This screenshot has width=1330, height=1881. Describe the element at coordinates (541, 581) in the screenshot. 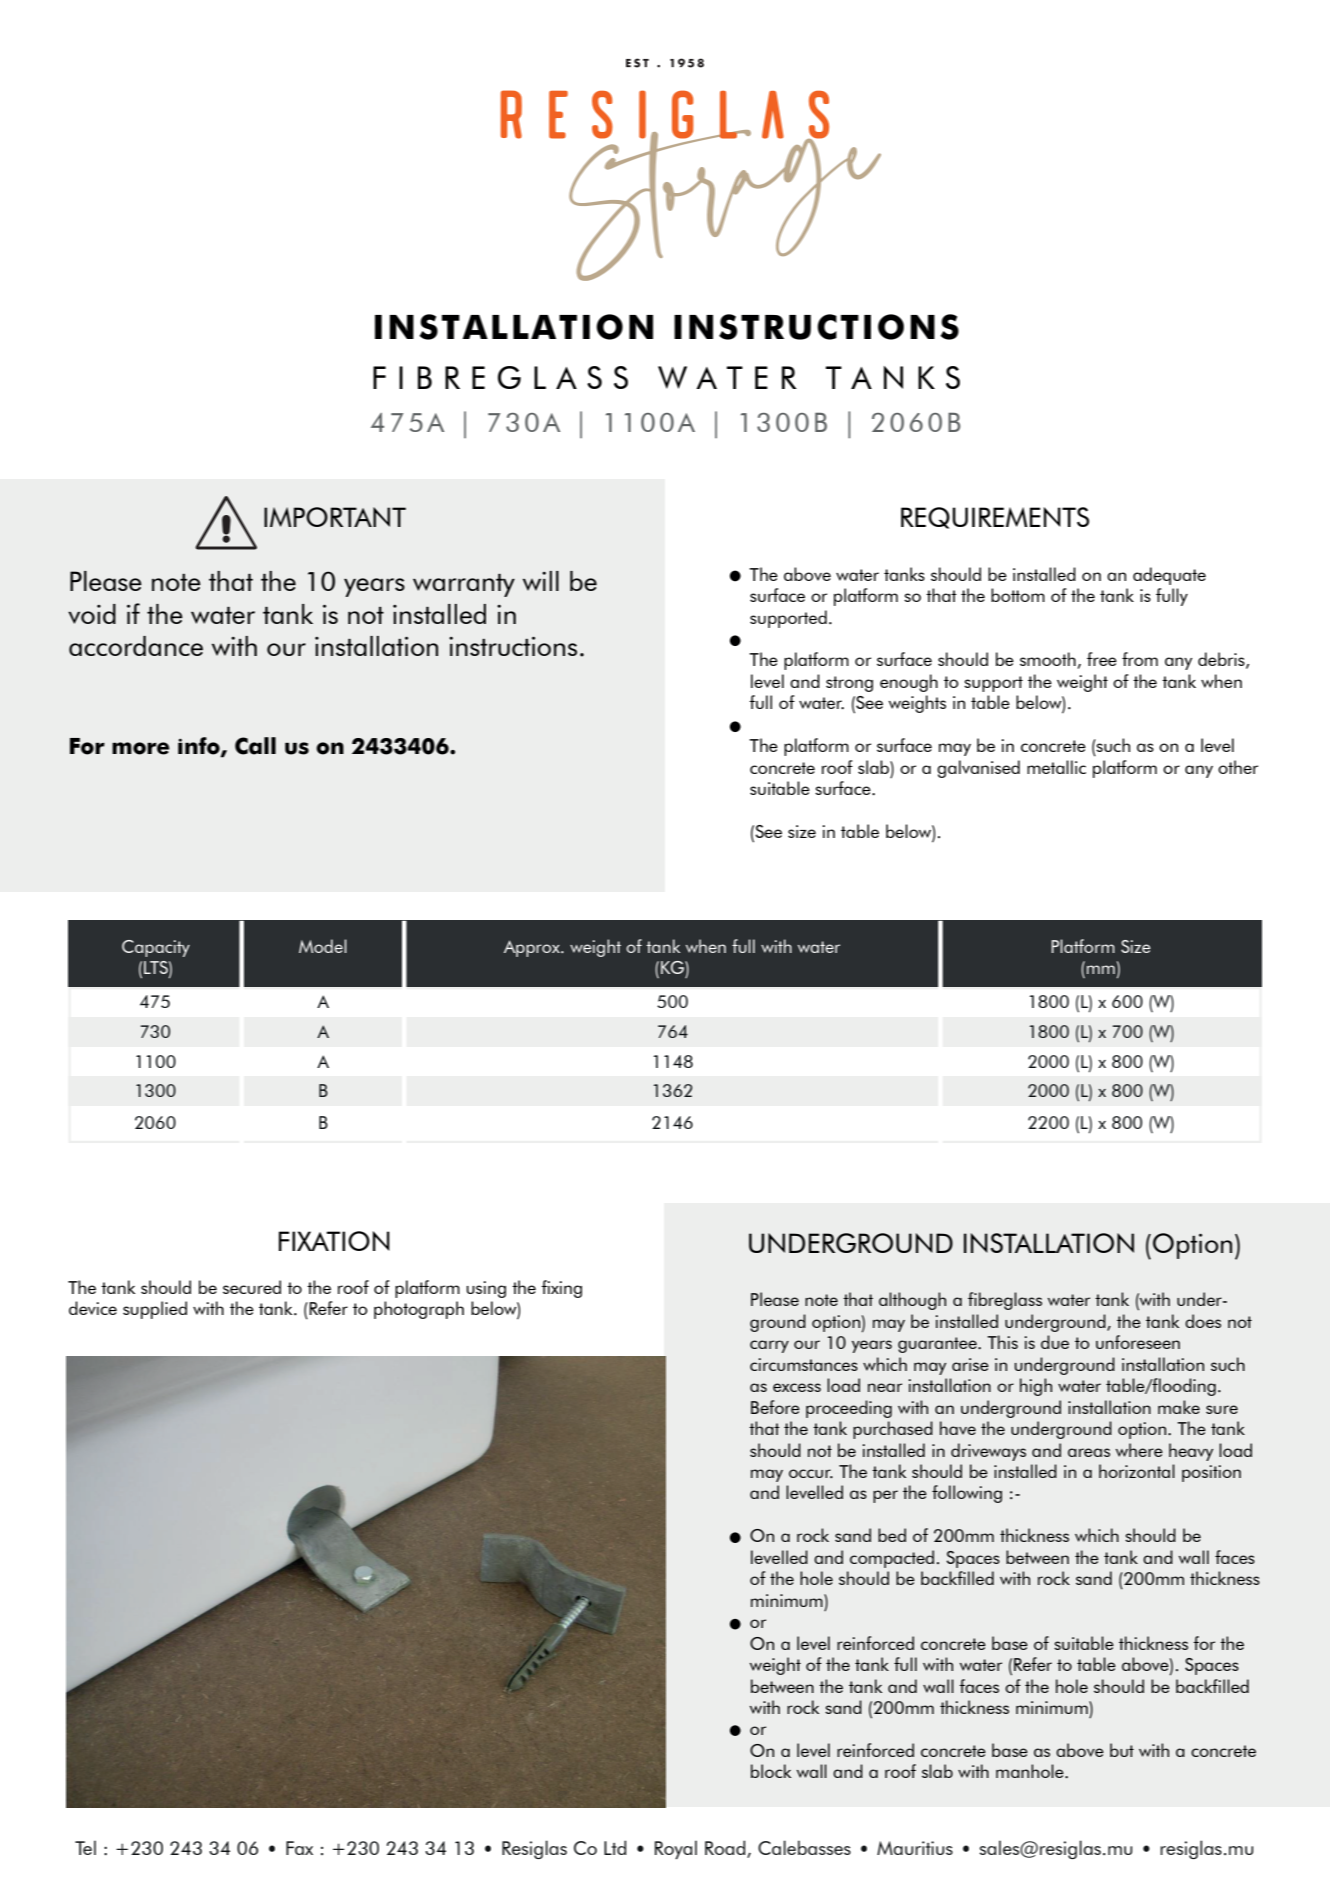

I see `will` at that location.
